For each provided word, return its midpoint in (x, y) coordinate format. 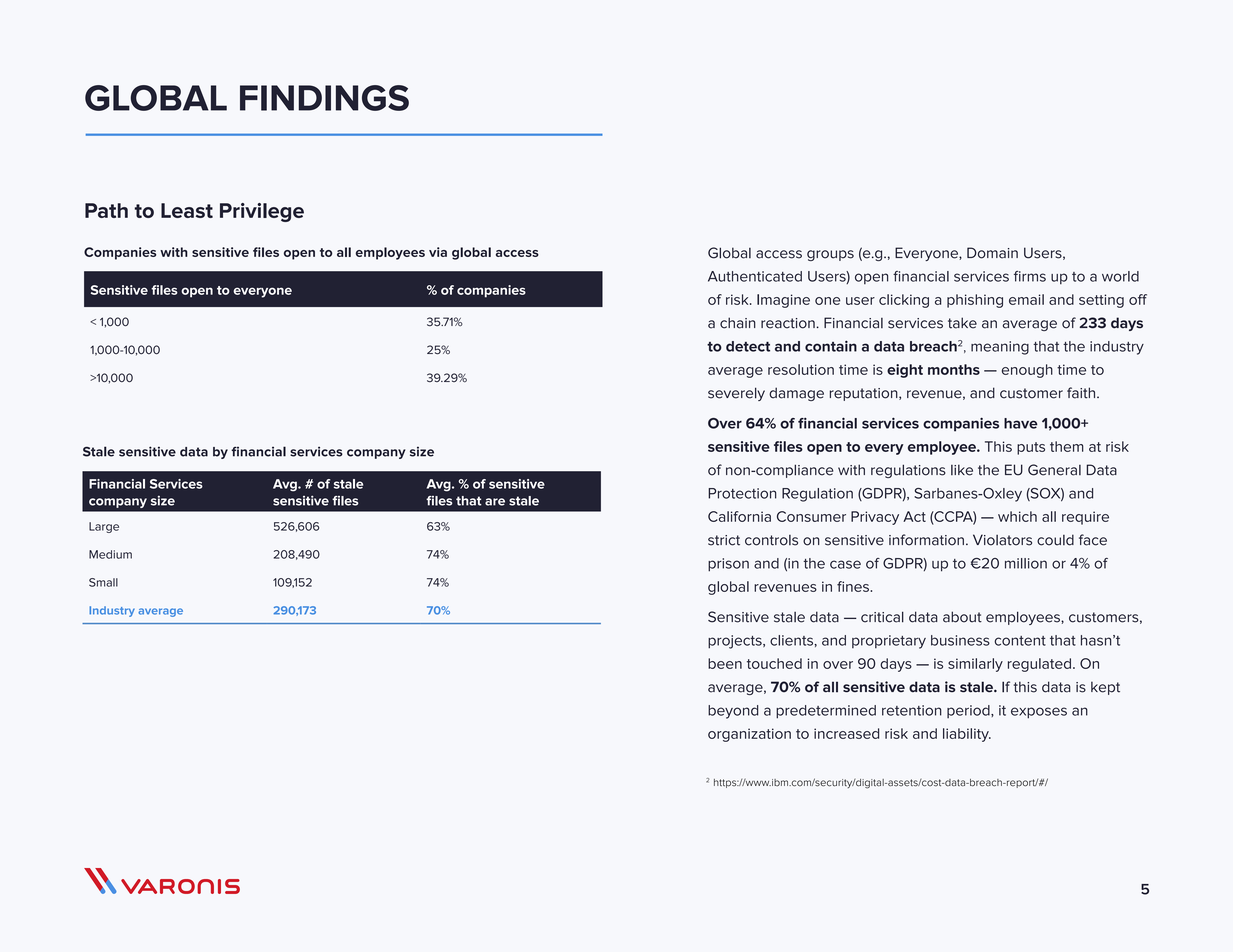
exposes (1039, 713)
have (1021, 423)
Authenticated (755, 276)
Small (103, 582)
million (1026, 563)
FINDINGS (324, 98)
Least (187, 210)
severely (736, 394)
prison (728, 565)
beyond (733, 712)
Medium (110, 554)
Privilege (262, 212)
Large (104, 527)
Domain (992, 253)
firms (1030, 276)
